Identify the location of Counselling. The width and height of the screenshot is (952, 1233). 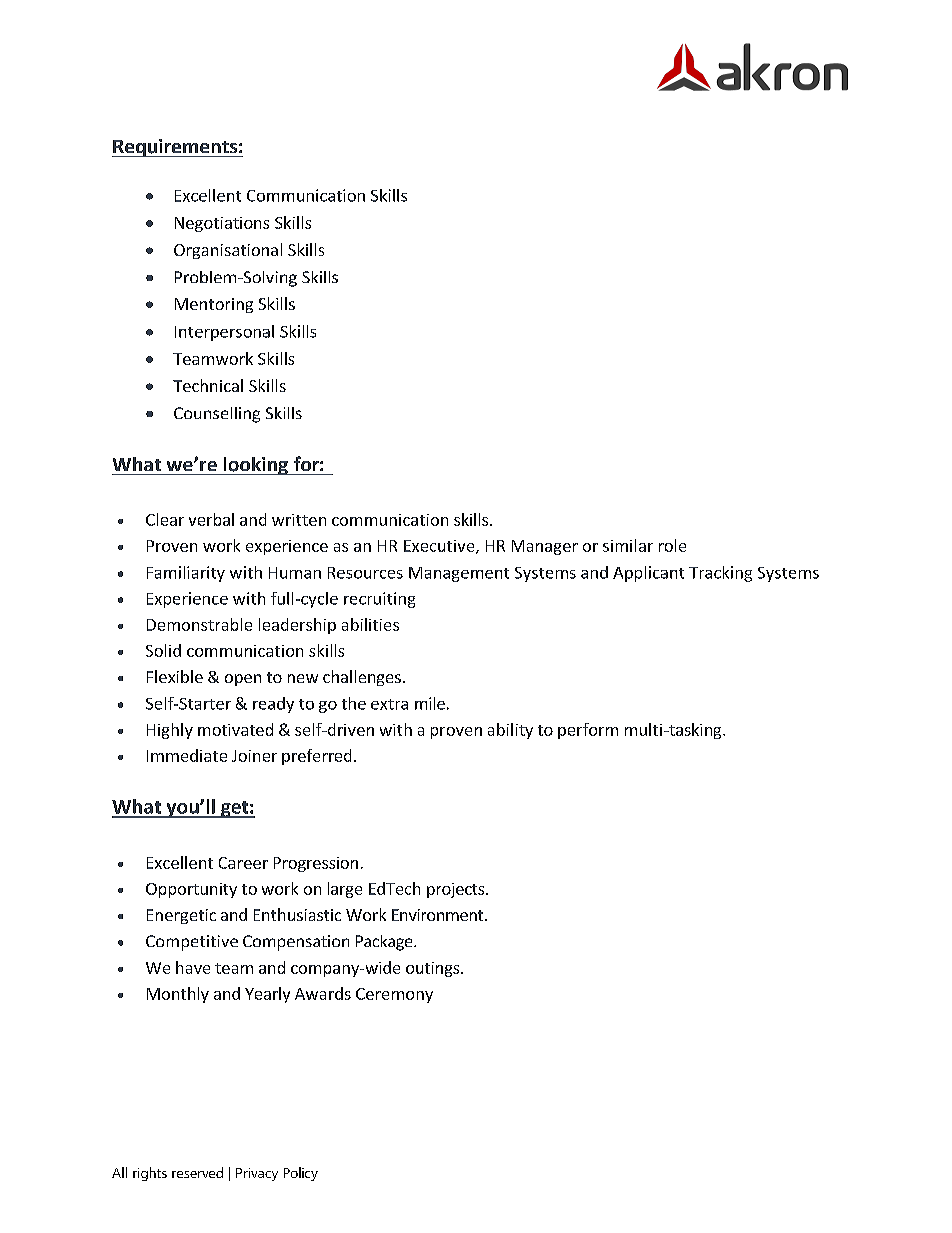
(217, 415).
